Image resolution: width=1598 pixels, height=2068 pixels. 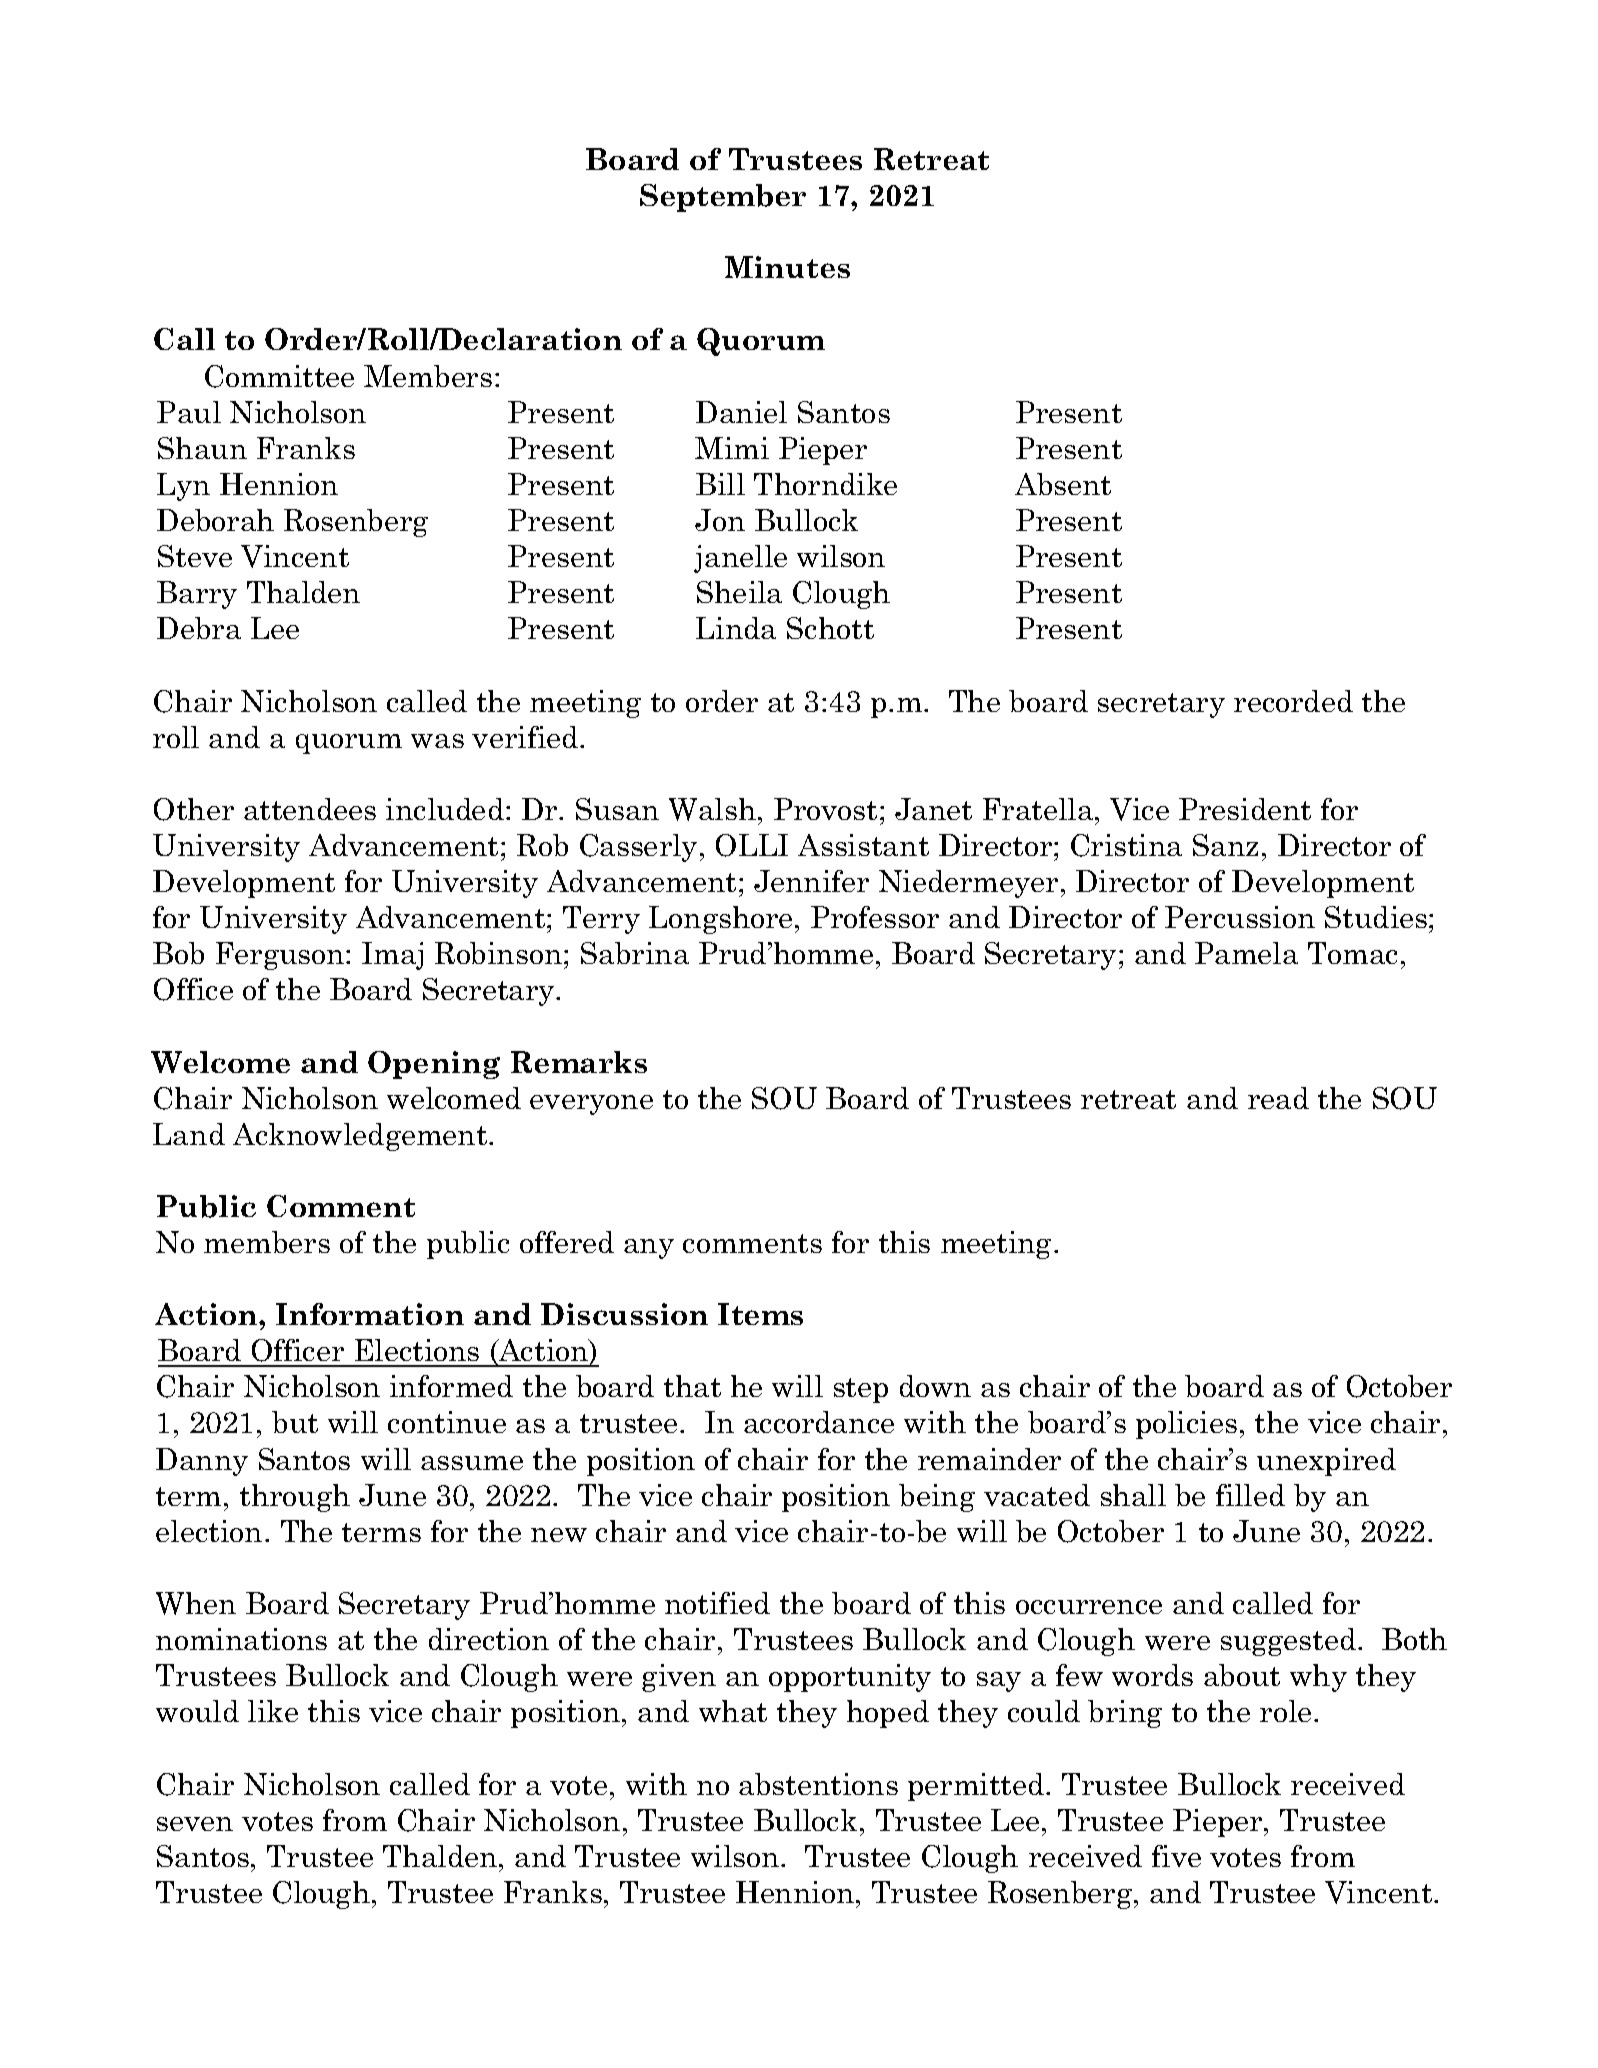 What do you see at coordinates (1186, 1425) in the page?
I see `policies` at bounding box center [1186, 1425].
